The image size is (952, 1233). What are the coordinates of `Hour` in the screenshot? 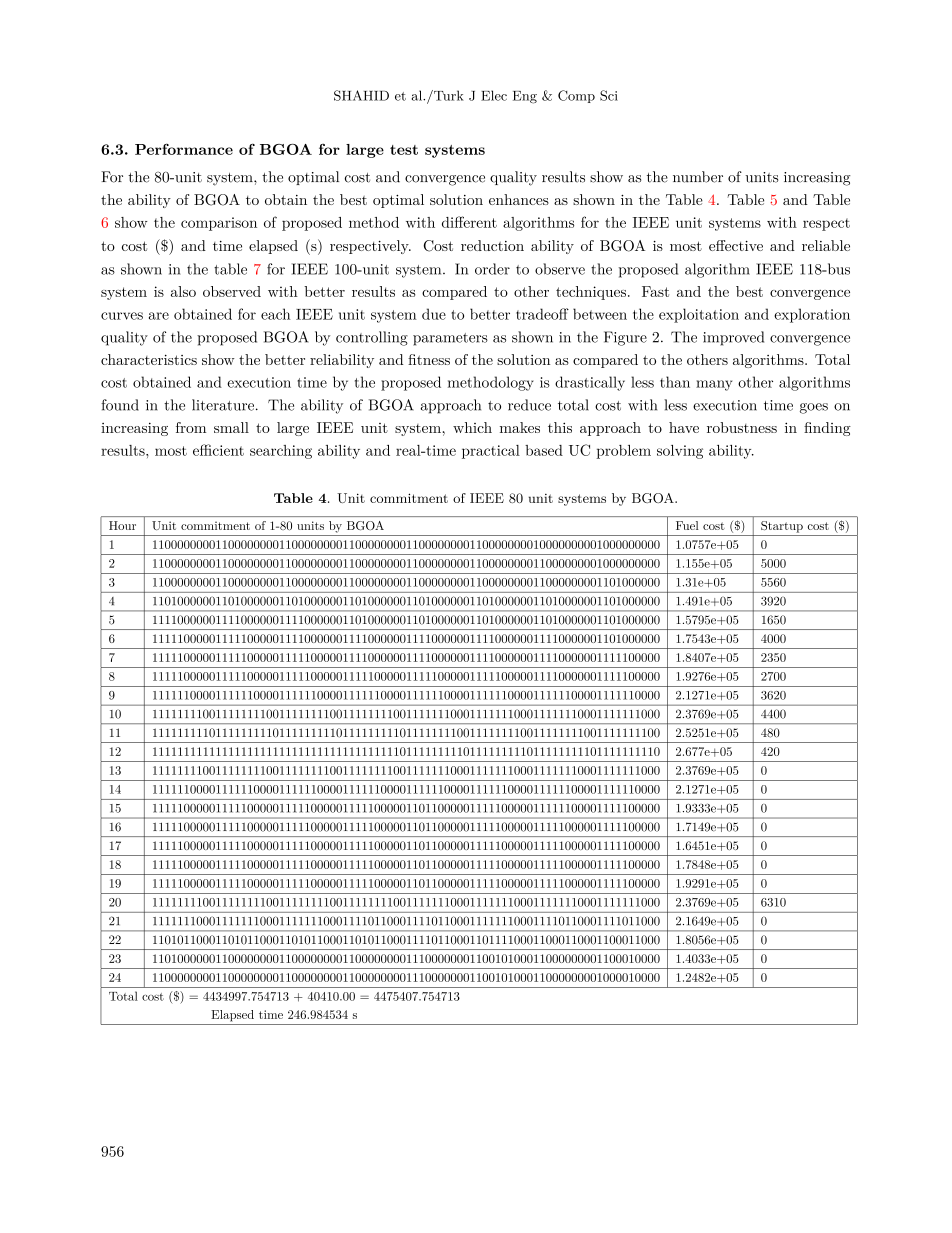 It's located at (122, 525).
